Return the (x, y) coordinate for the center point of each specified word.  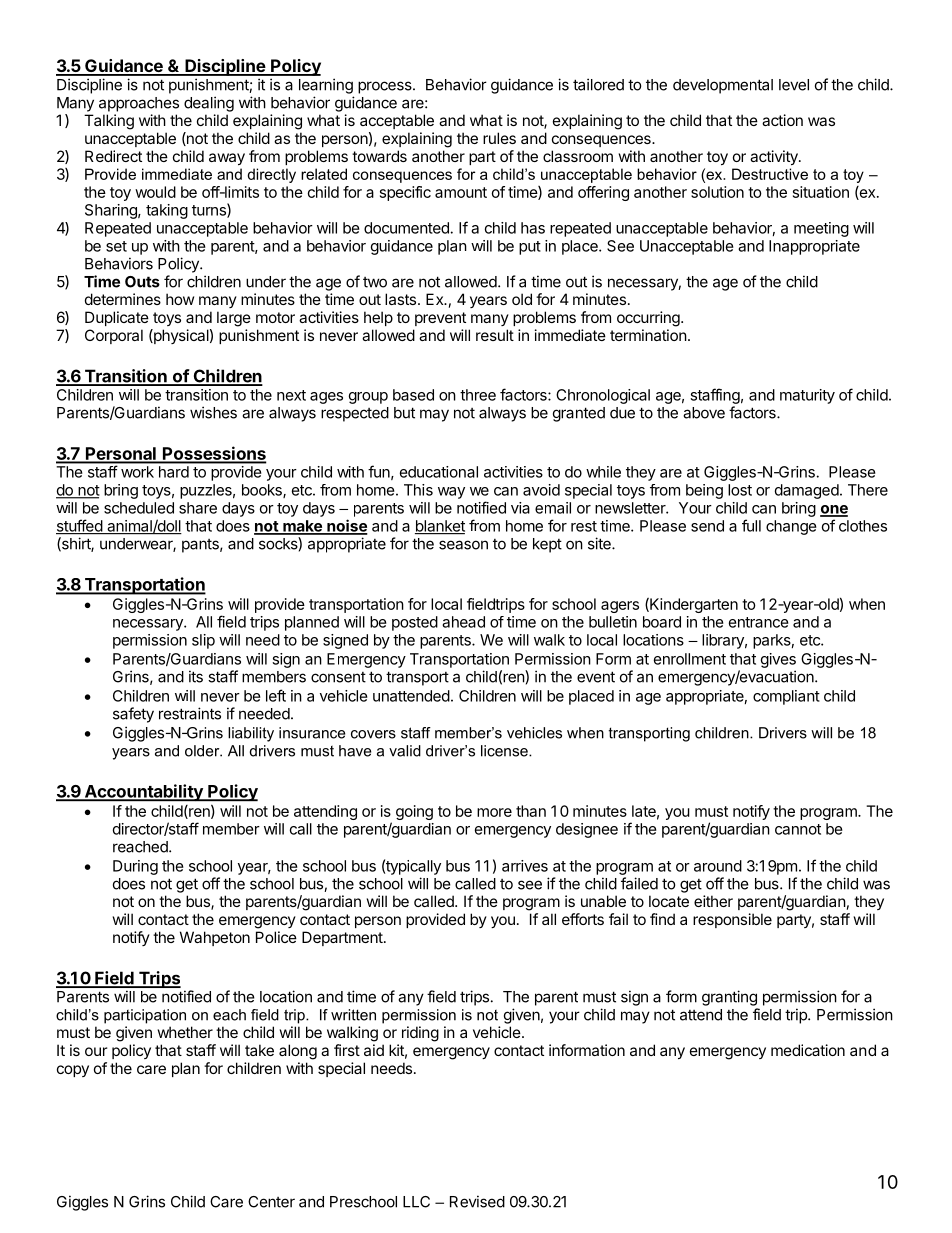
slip (203, 641)
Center (271, 1202)
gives (778, 660)
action (782, 120)
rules (499, 138)
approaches (139, 104)
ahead (463, 622)
